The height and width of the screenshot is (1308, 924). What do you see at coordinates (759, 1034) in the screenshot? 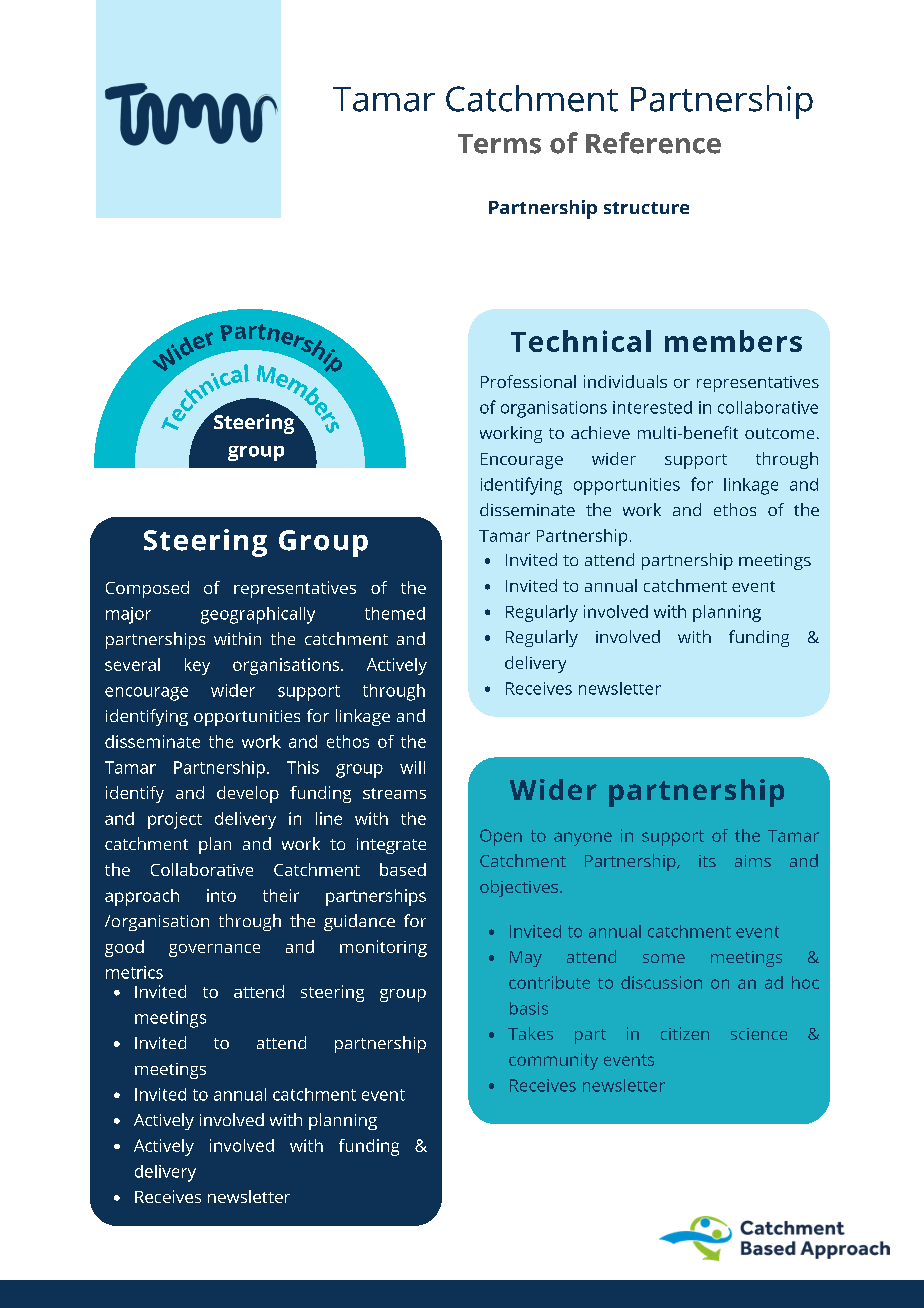
I see `science` at bounding box center [759, 1034].
